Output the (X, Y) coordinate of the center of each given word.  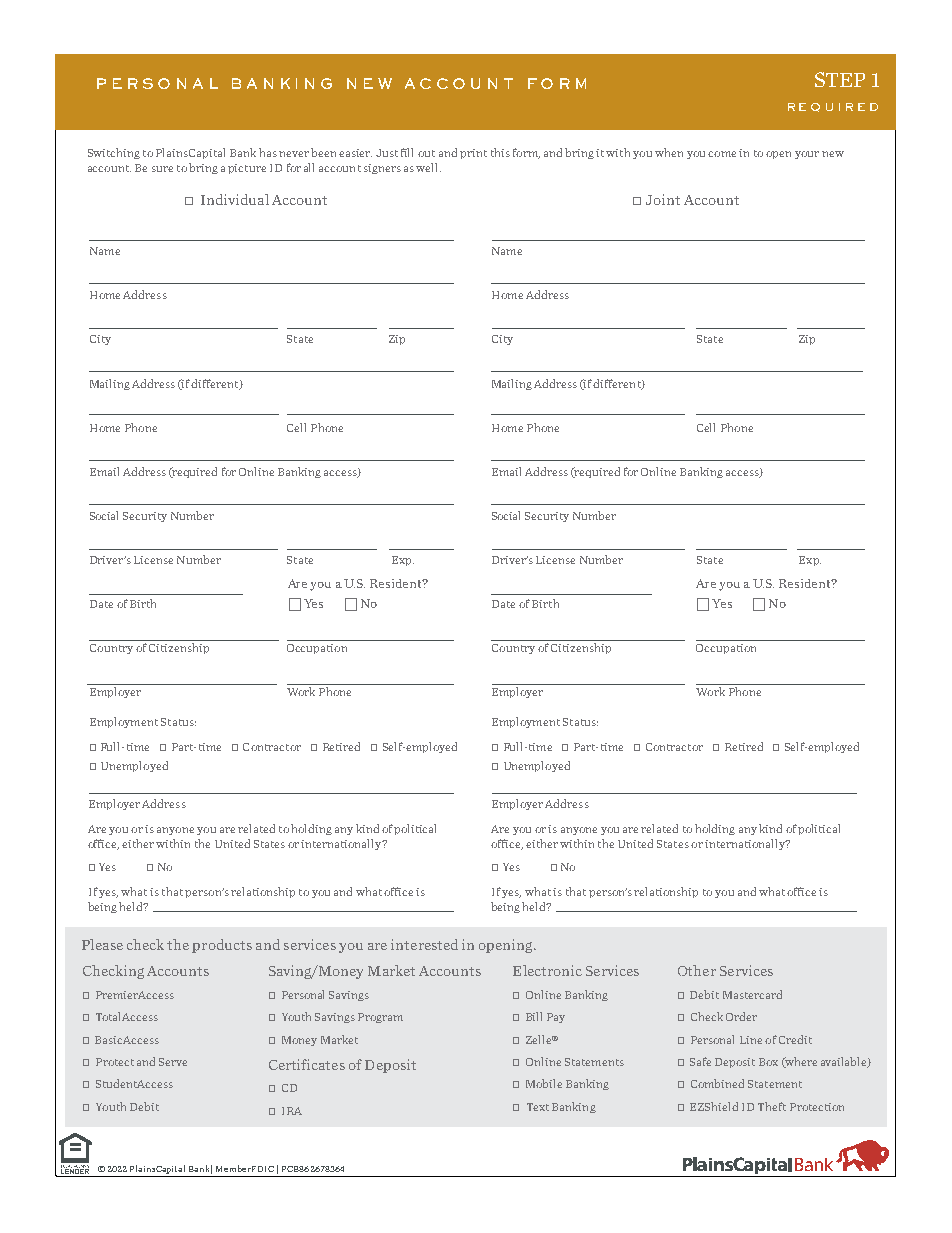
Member (233, 1168)
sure (162, 169)
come (722, 154)
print (473, 154)
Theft (772, 1106)
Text (538, 1107)
